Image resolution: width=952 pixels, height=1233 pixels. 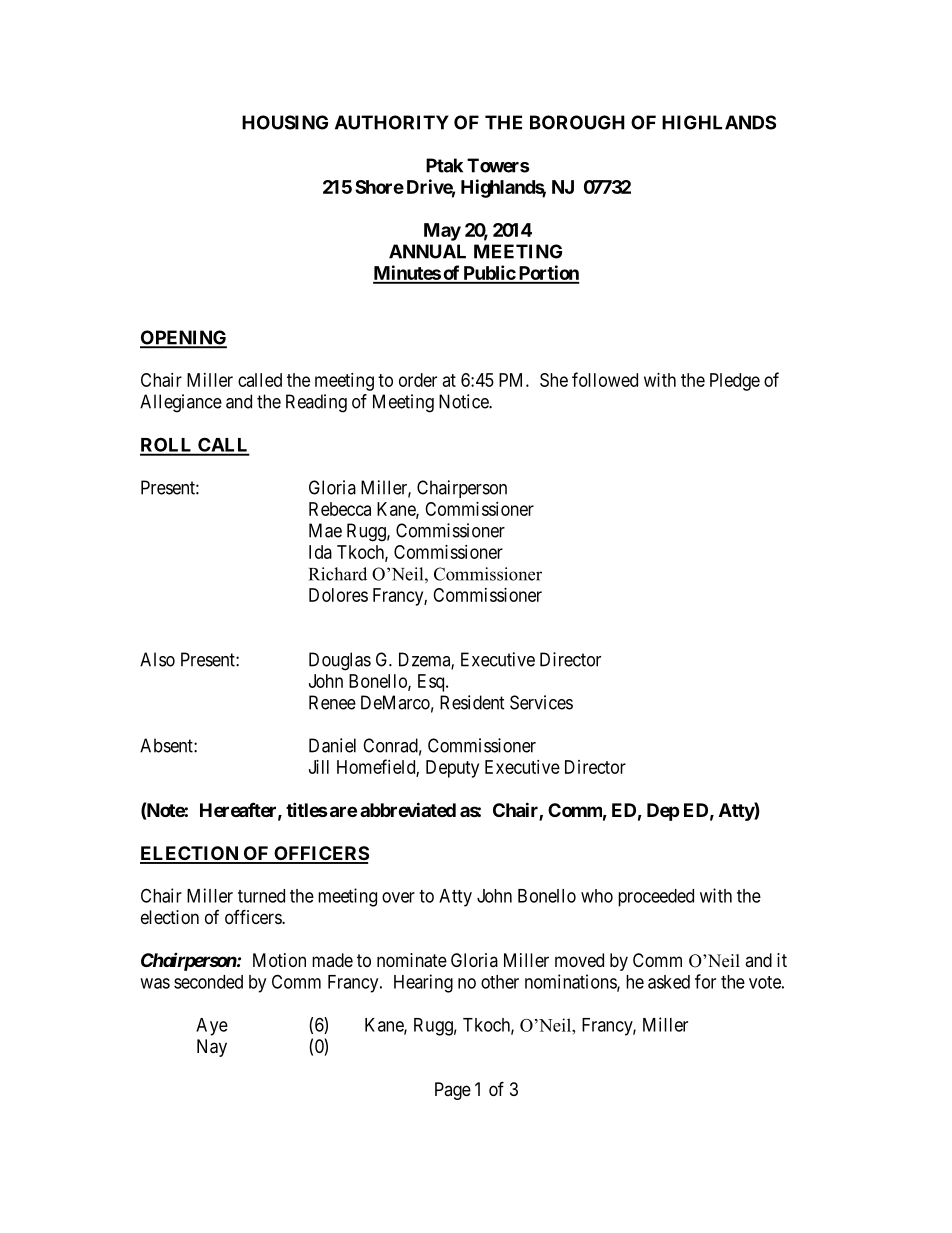 What do you see at coordinates (285, 122) in the screenshot?
I see `HOUSING` at bounding box center [285, 122].
